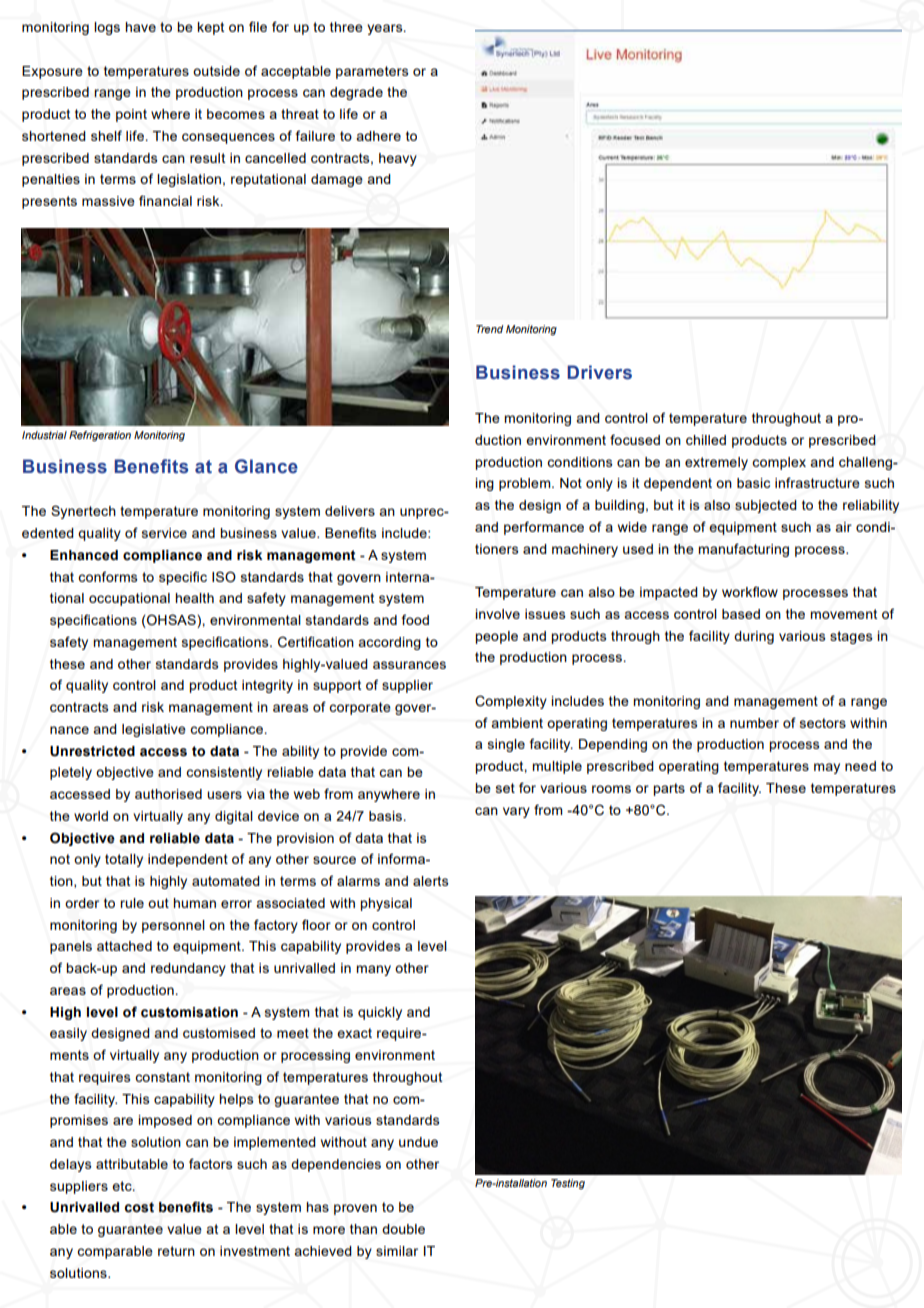 The width and height of the document is (924, 1308). I want to click on etc, so click(123, 1186).
